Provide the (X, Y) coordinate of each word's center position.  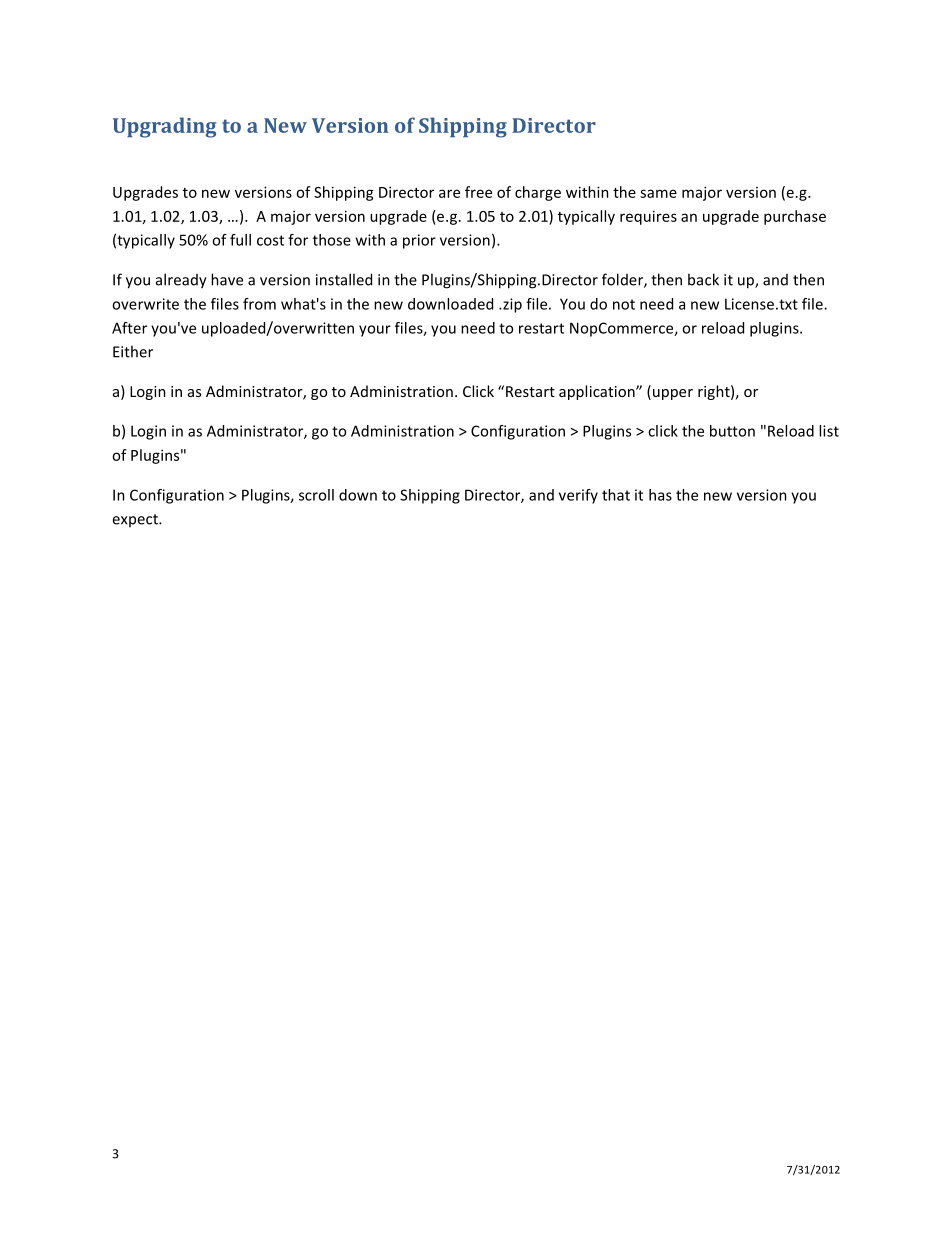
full (240, 240)
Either (133, 351)
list (829, 431)
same (658, 193)
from (259, 304)
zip (511, 305)
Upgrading (164, 127)
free (478, 192)
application (598, 392)
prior (419, 241)
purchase (795, 217)
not (624, 304)
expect (136, 520)
